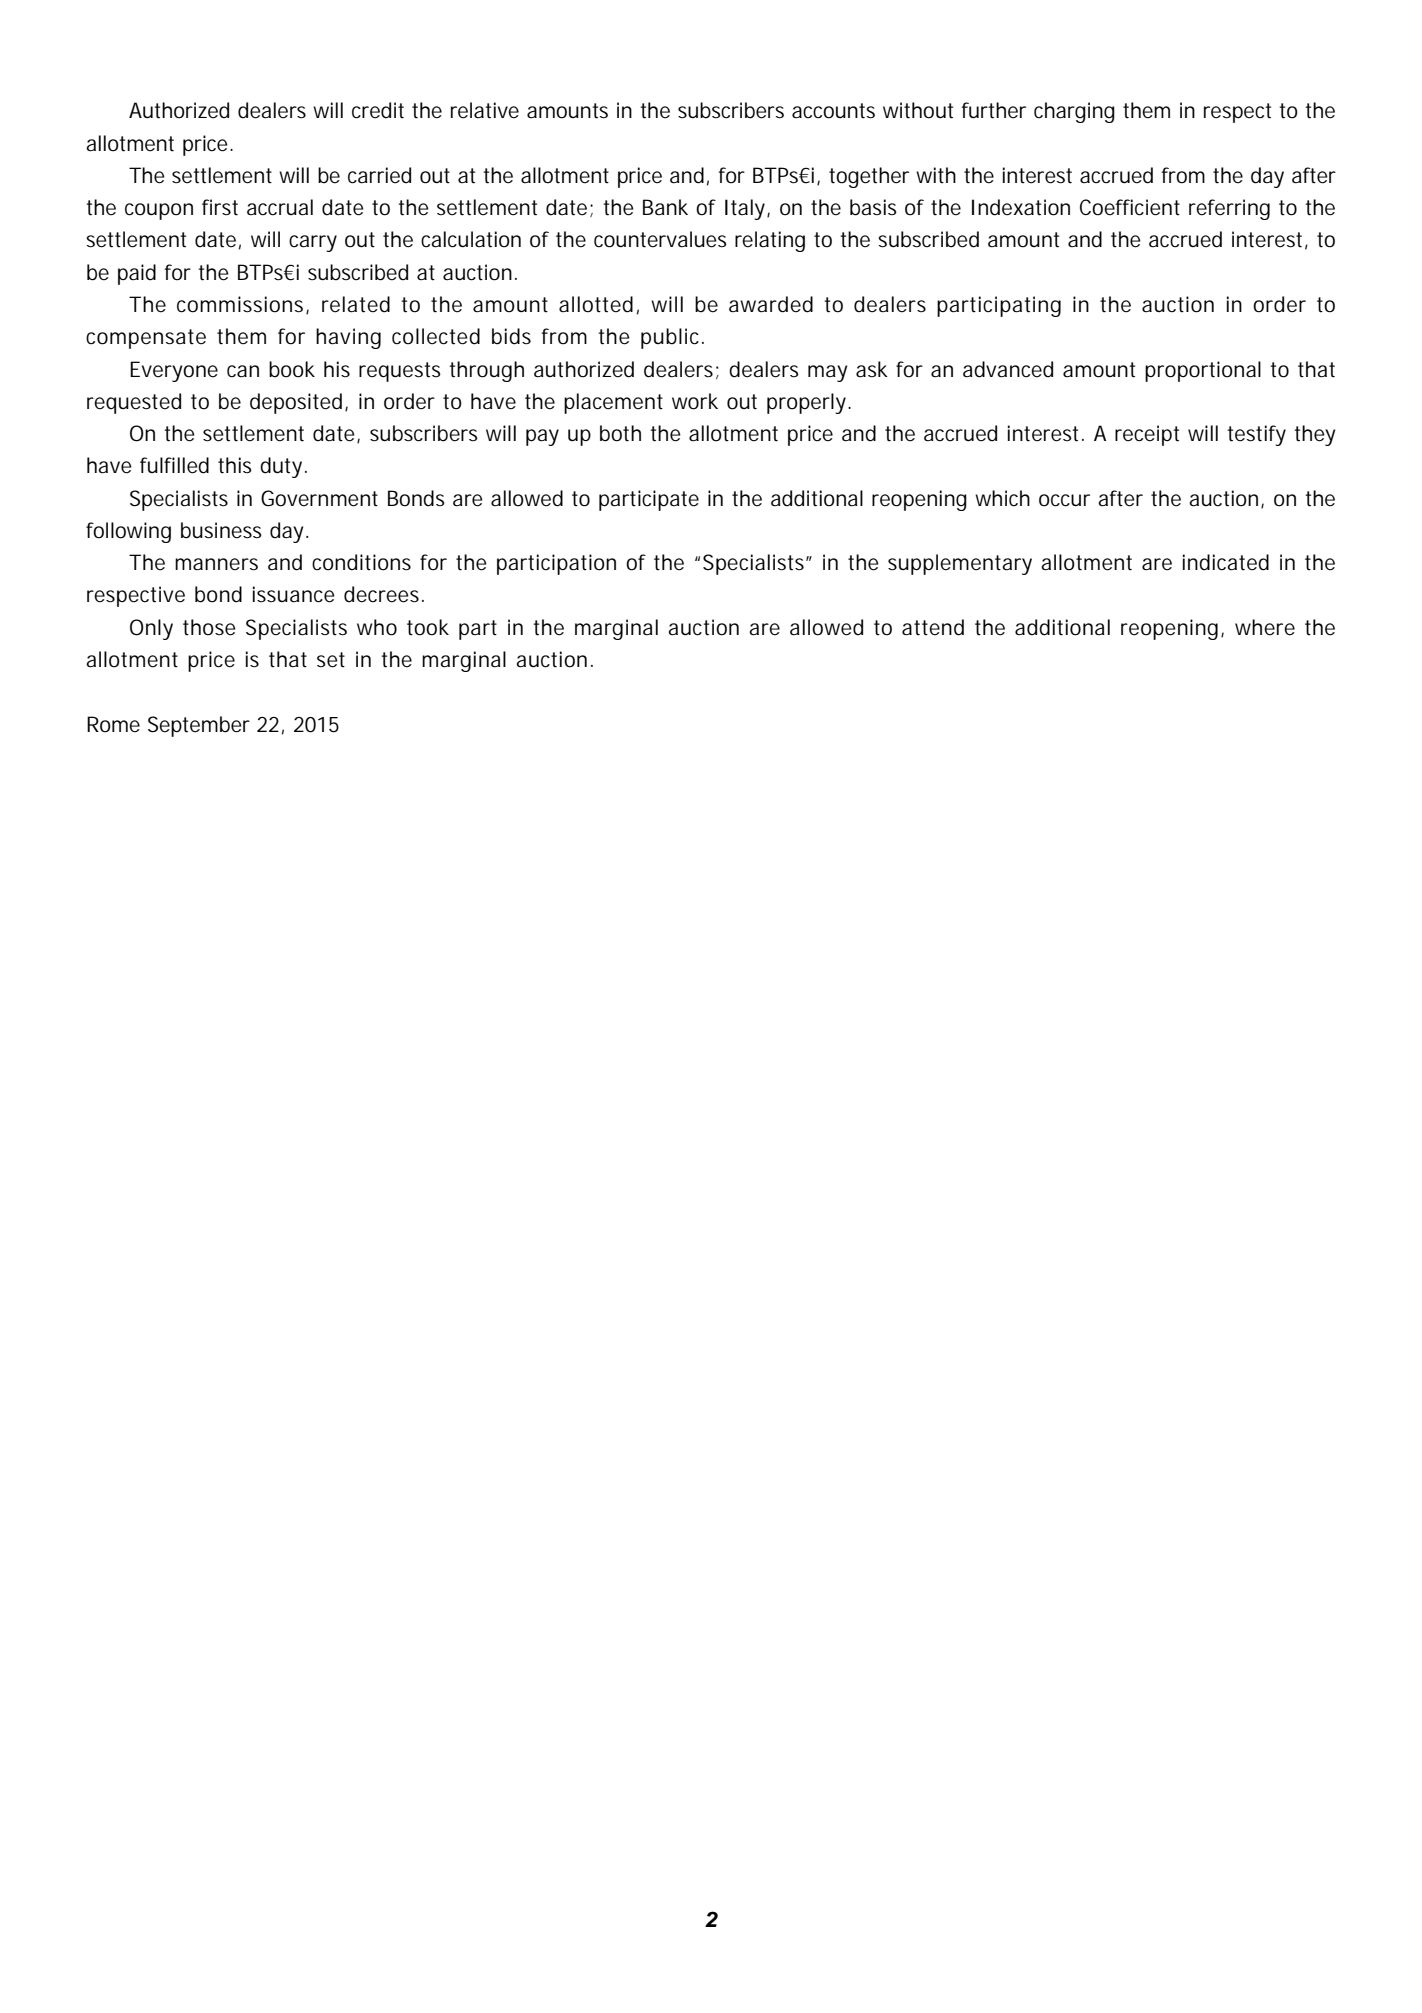  What do you see at coordinates (378, 110) in the screenshot?
I see `credit` at bounding box center [378, 110].
